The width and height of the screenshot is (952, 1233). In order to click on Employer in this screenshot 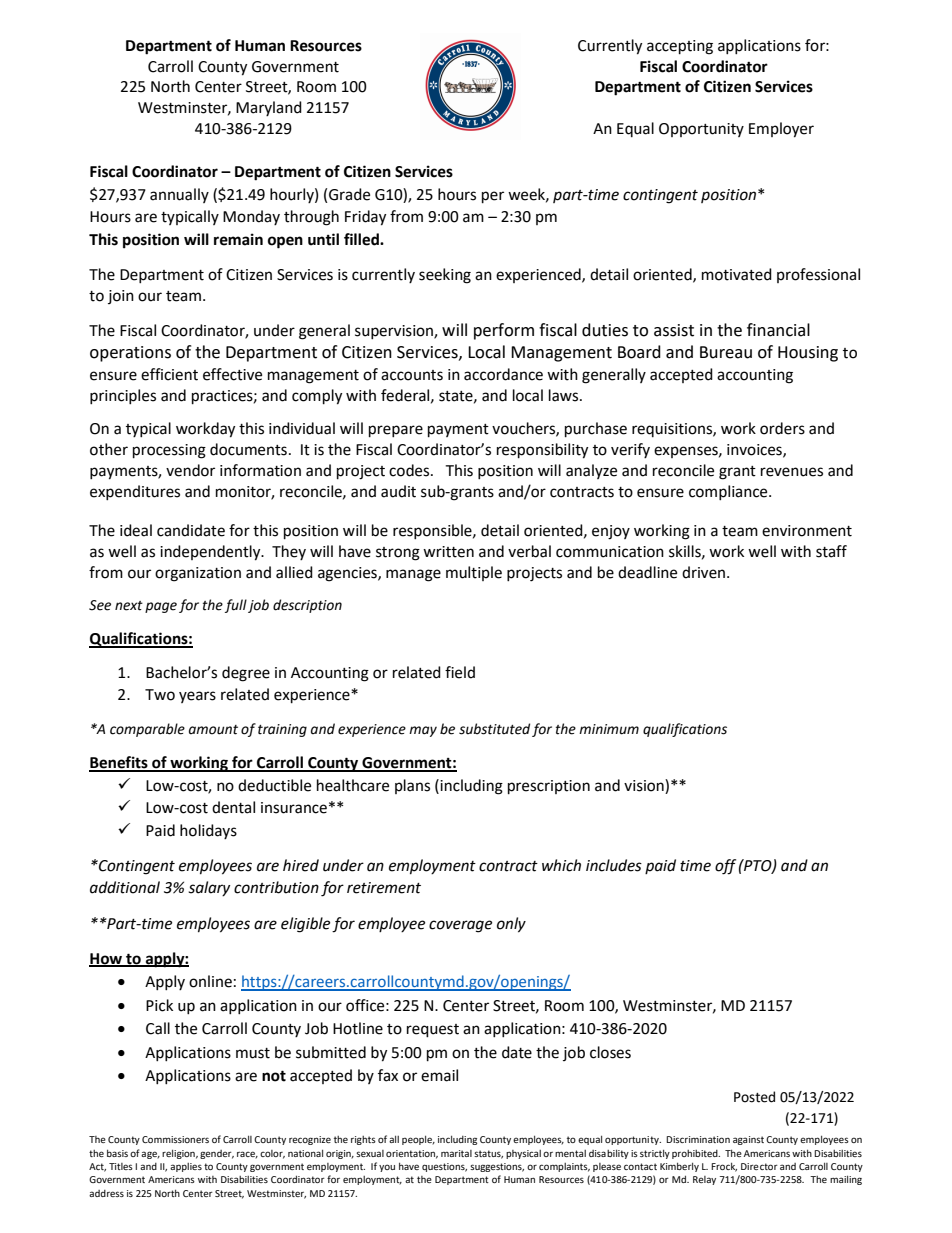, I will do `click(781, 130)`.
